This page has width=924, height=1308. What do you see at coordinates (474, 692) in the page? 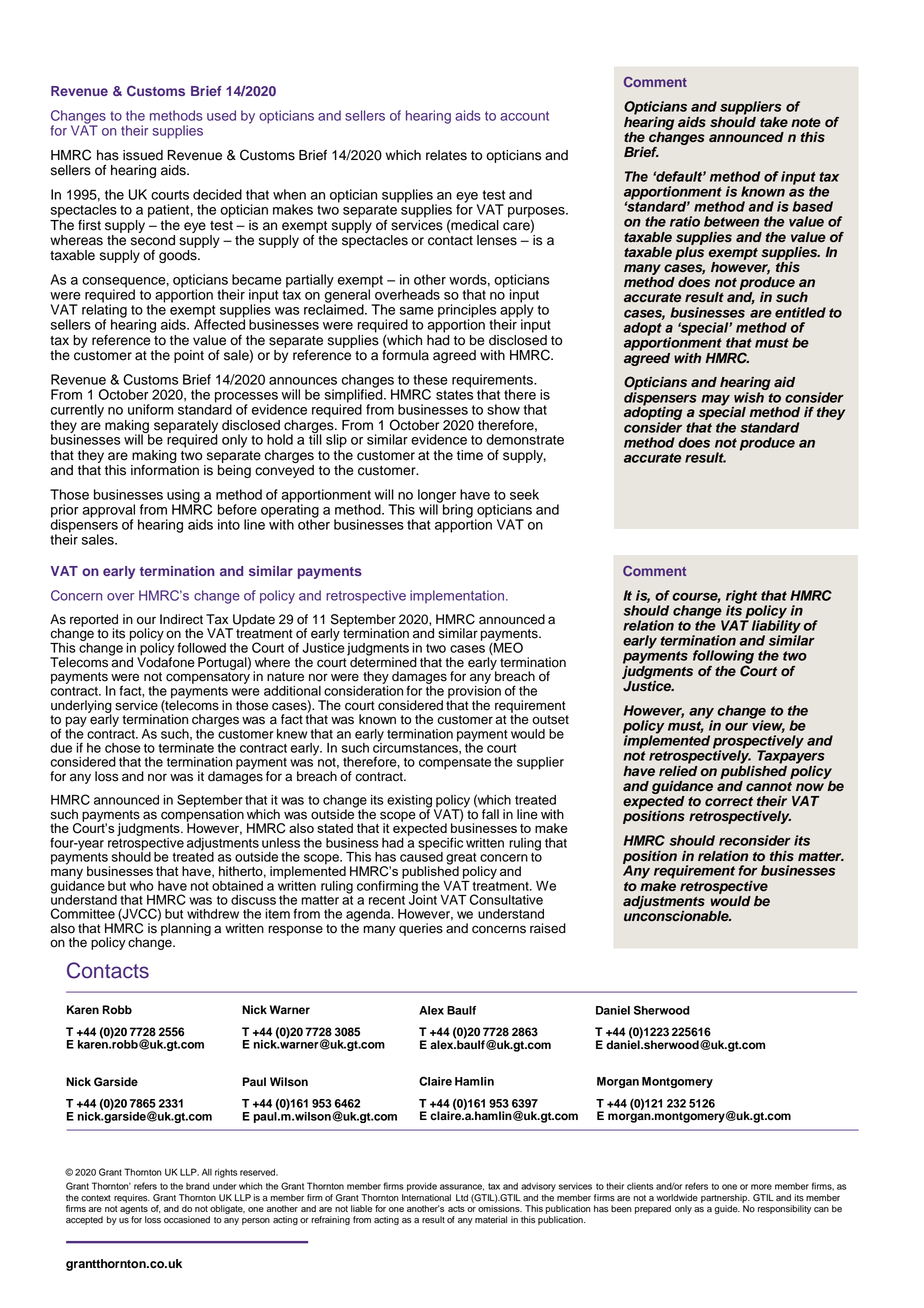
I see `provision` at bounding box center [474, 692].
